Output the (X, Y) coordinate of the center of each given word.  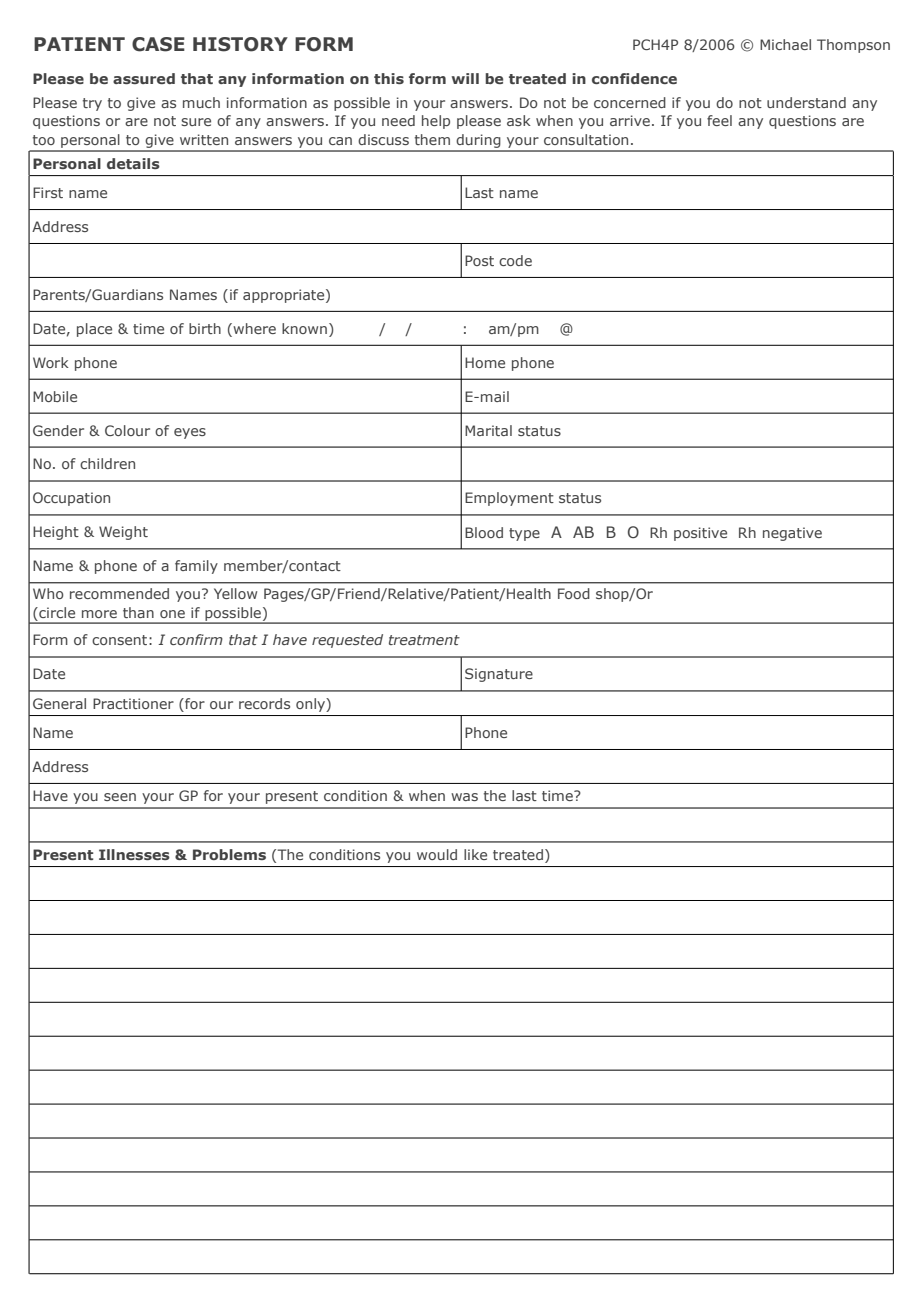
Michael (785, 44)
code (515, 260)
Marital (488, 430)
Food (574, 593)
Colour (127, 430)
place (94, 330)
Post (479, 260)
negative (792, 534)
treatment (424, 640)
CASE (158, 44)
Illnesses (134, 854)
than (138, 612)
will (465, 78)
